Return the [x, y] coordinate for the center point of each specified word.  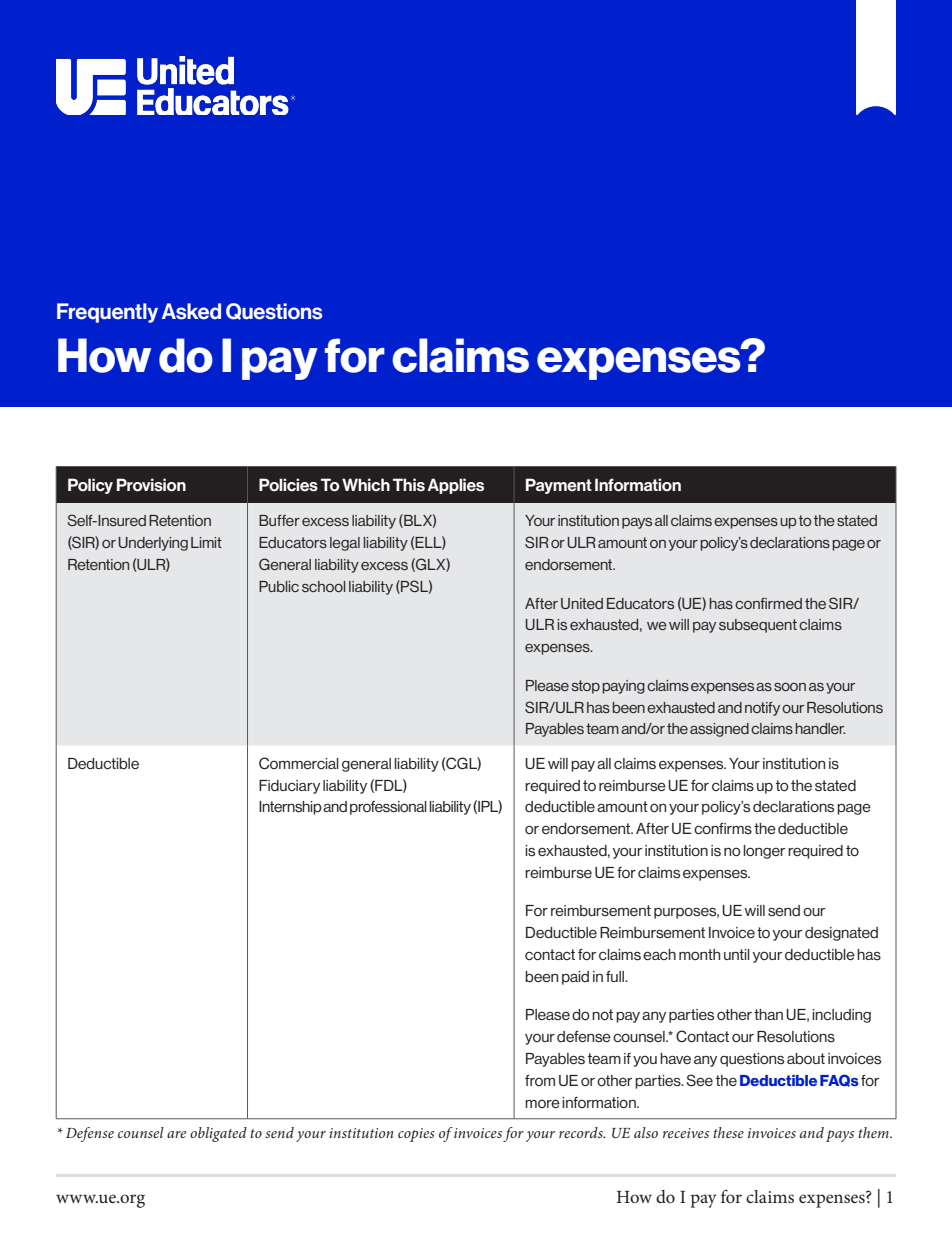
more [542, 1103]
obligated [218, 1134]
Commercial [299, 763]
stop [586, 687]
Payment [559, 486]
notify [762, 709]
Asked [191, 311]
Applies [455, 486]
